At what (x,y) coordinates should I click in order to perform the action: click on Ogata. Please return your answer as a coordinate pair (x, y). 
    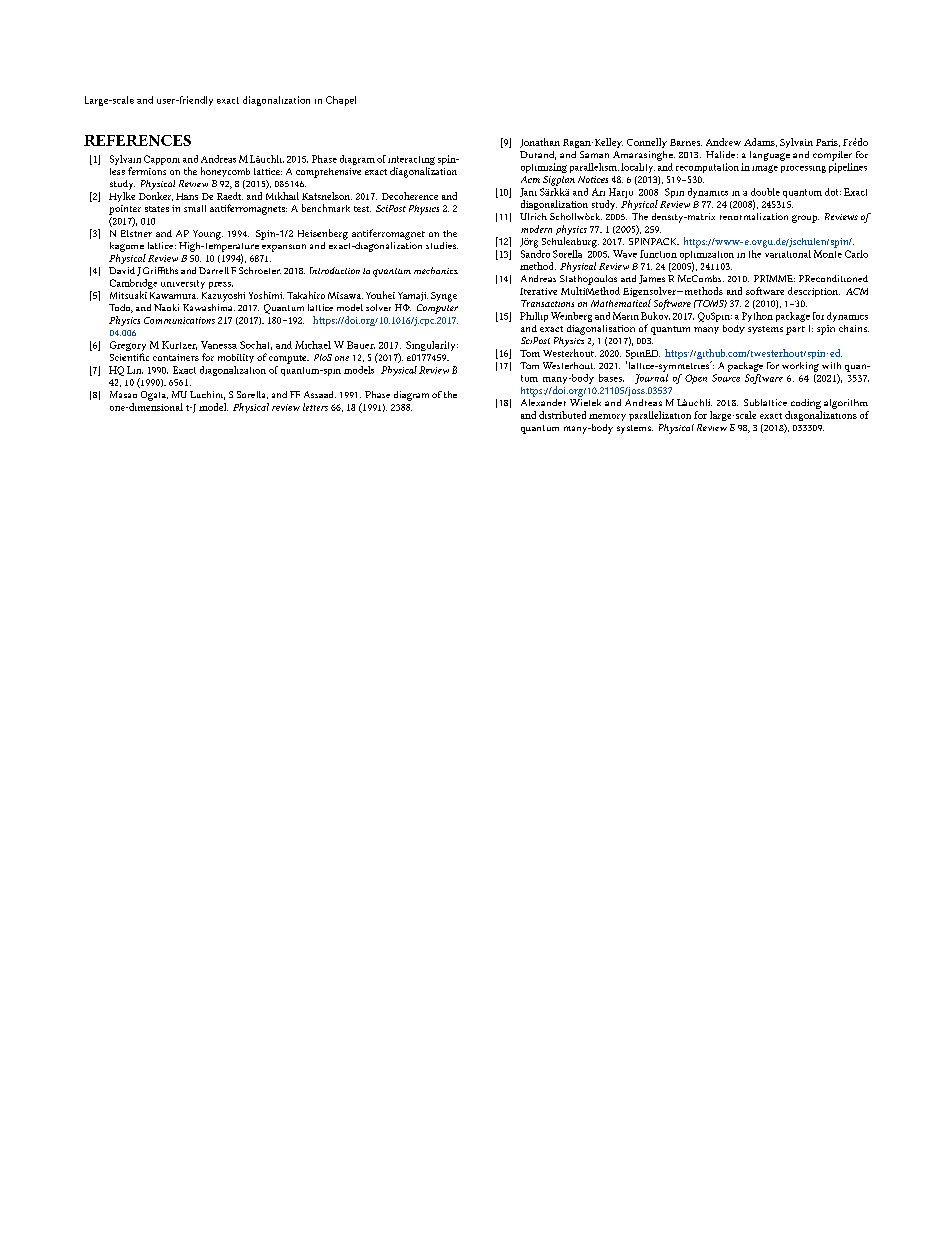
    Looking at the image, I should click on (154, 396).
